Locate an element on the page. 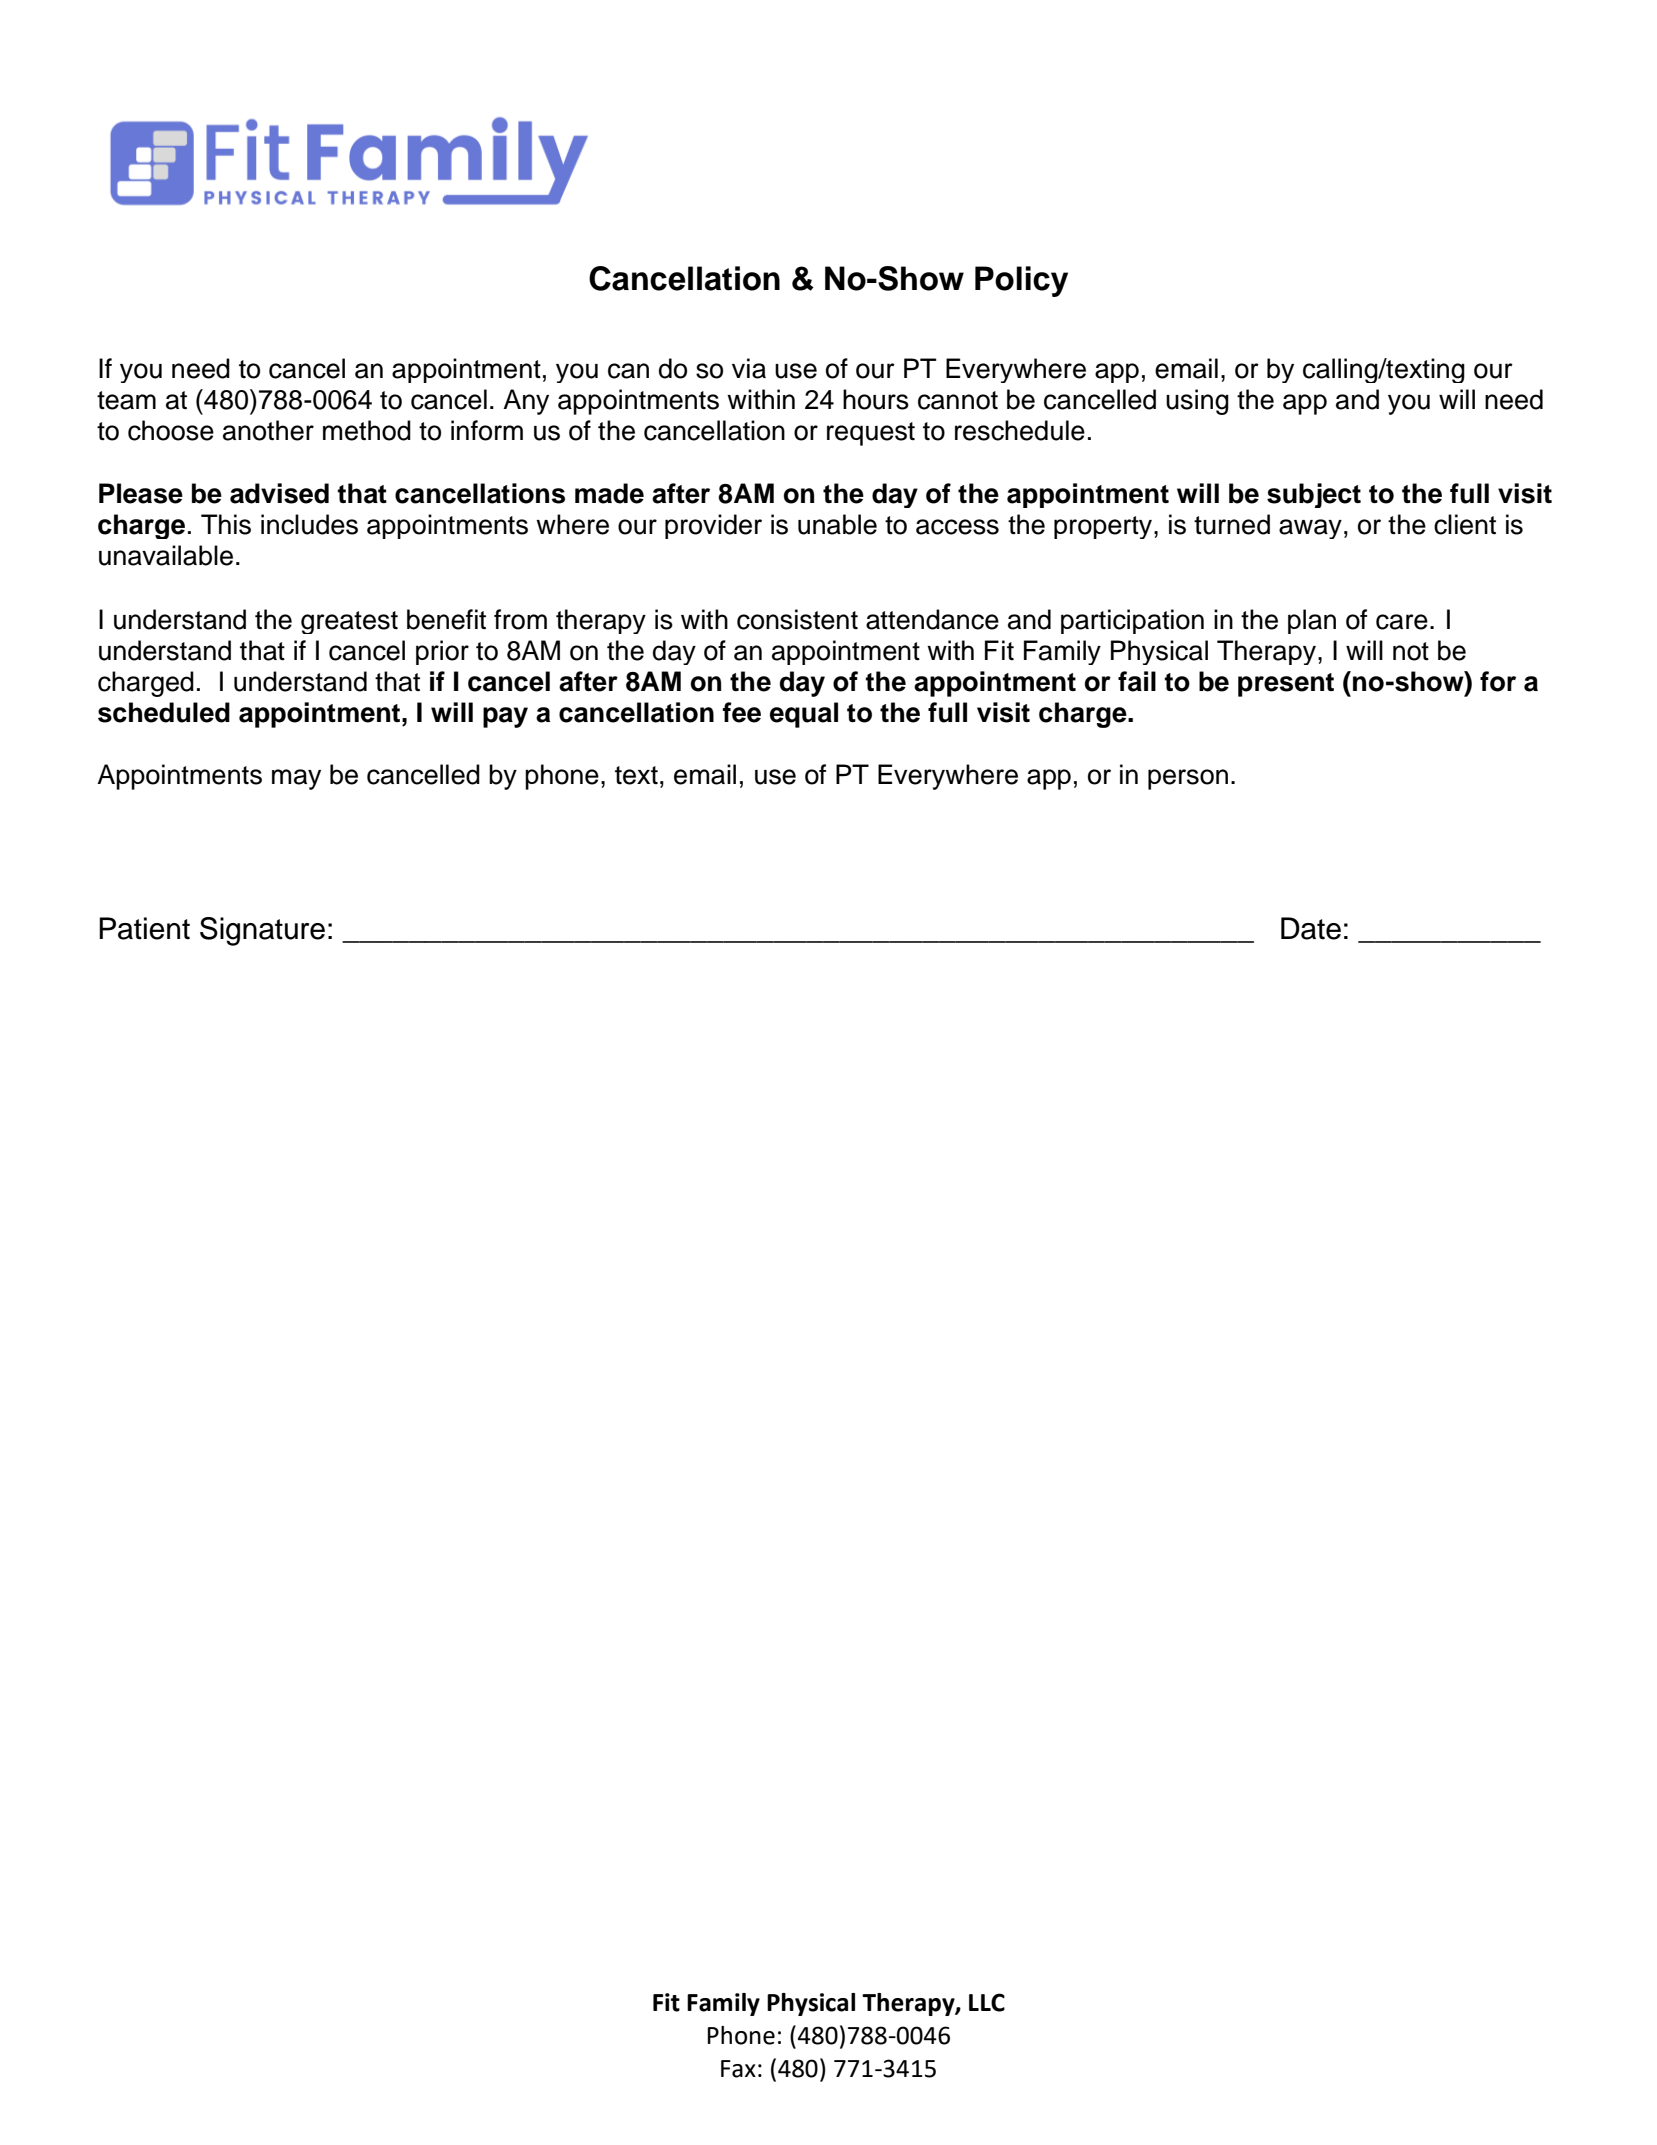  using is located at coordinates (1197, 402).
